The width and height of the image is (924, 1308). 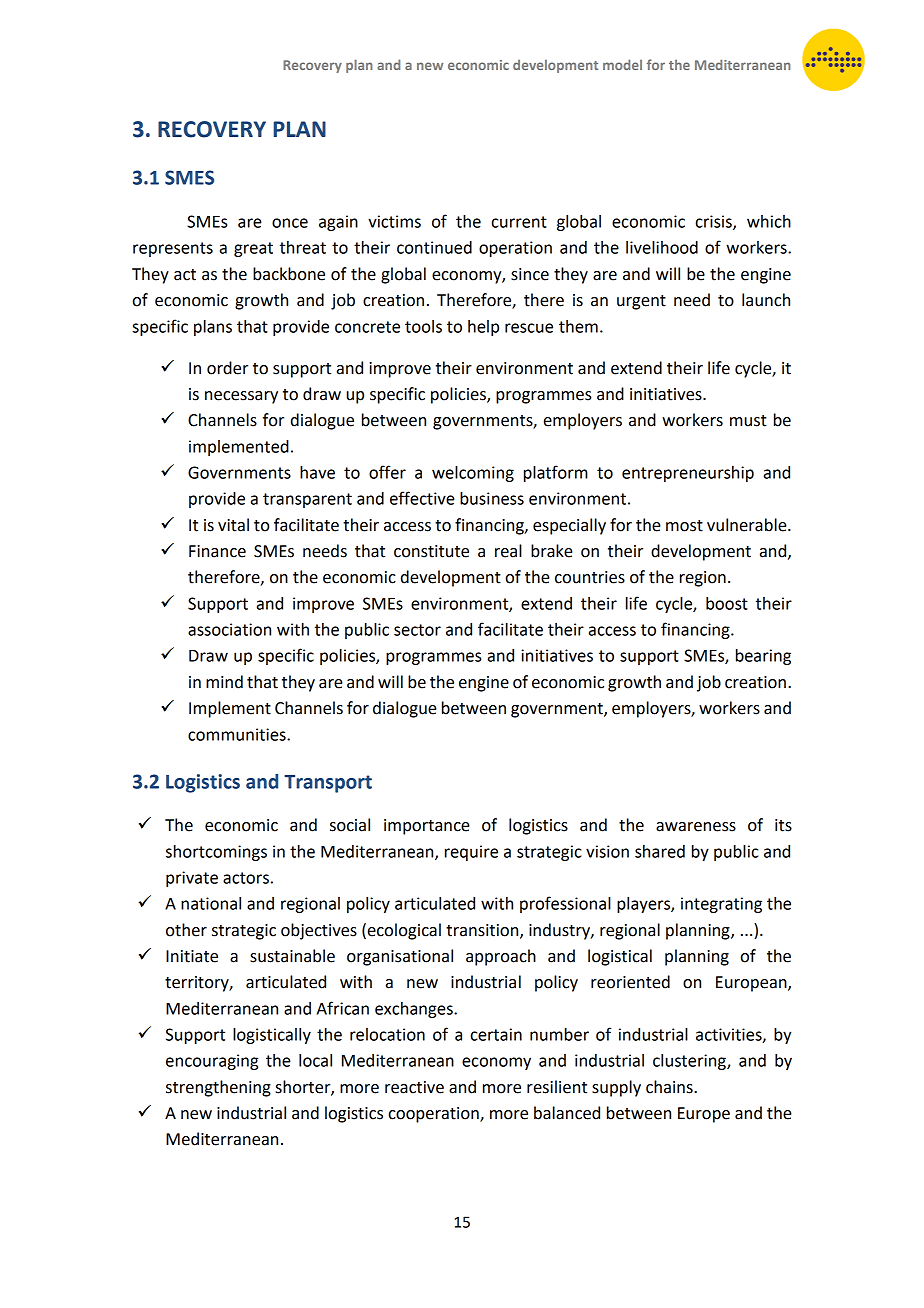 I want to click on awareness, so click(x=696, y=827).
